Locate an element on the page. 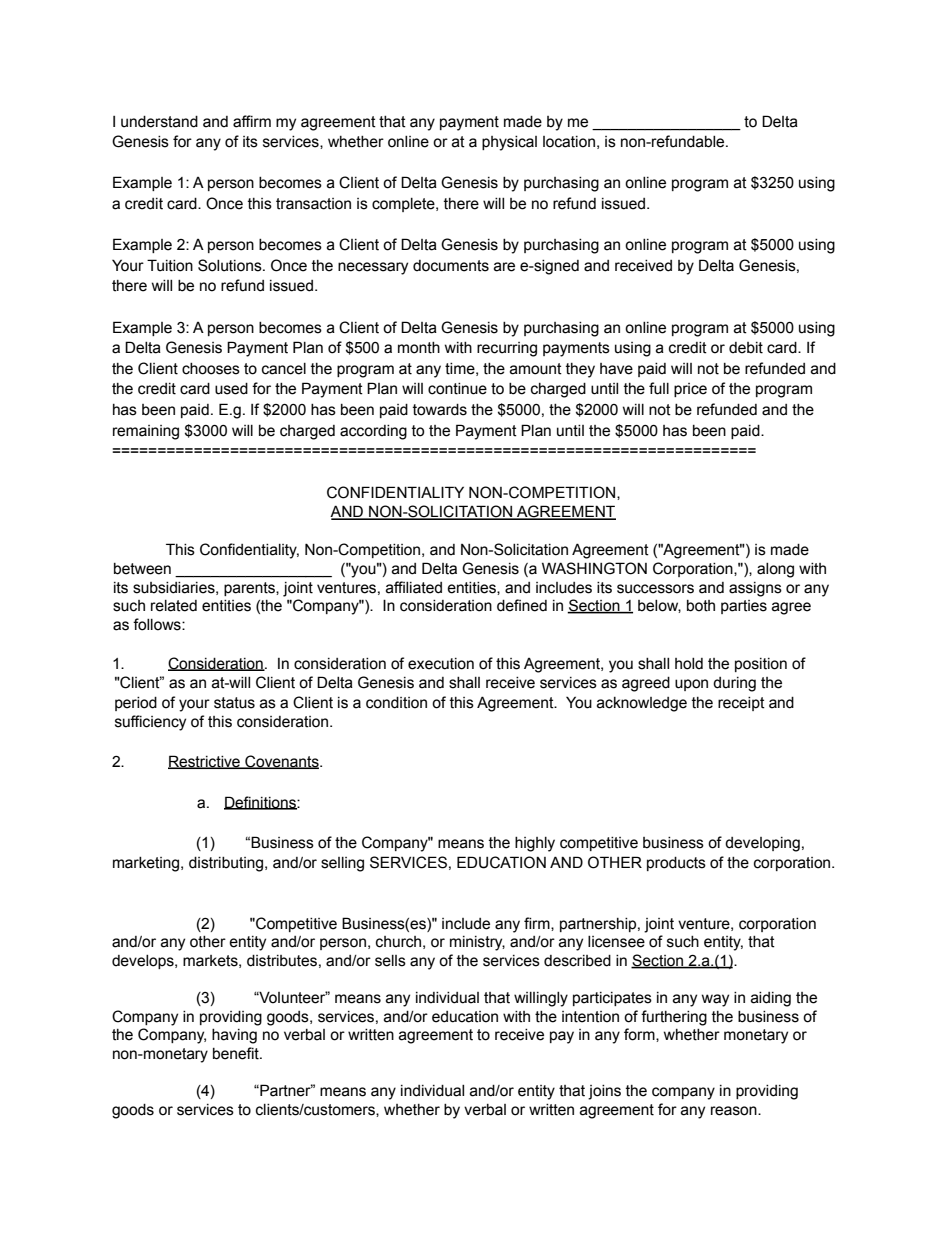 The height and width of the page is (1233, 952). ministry is located at coordinates (477, 943).
